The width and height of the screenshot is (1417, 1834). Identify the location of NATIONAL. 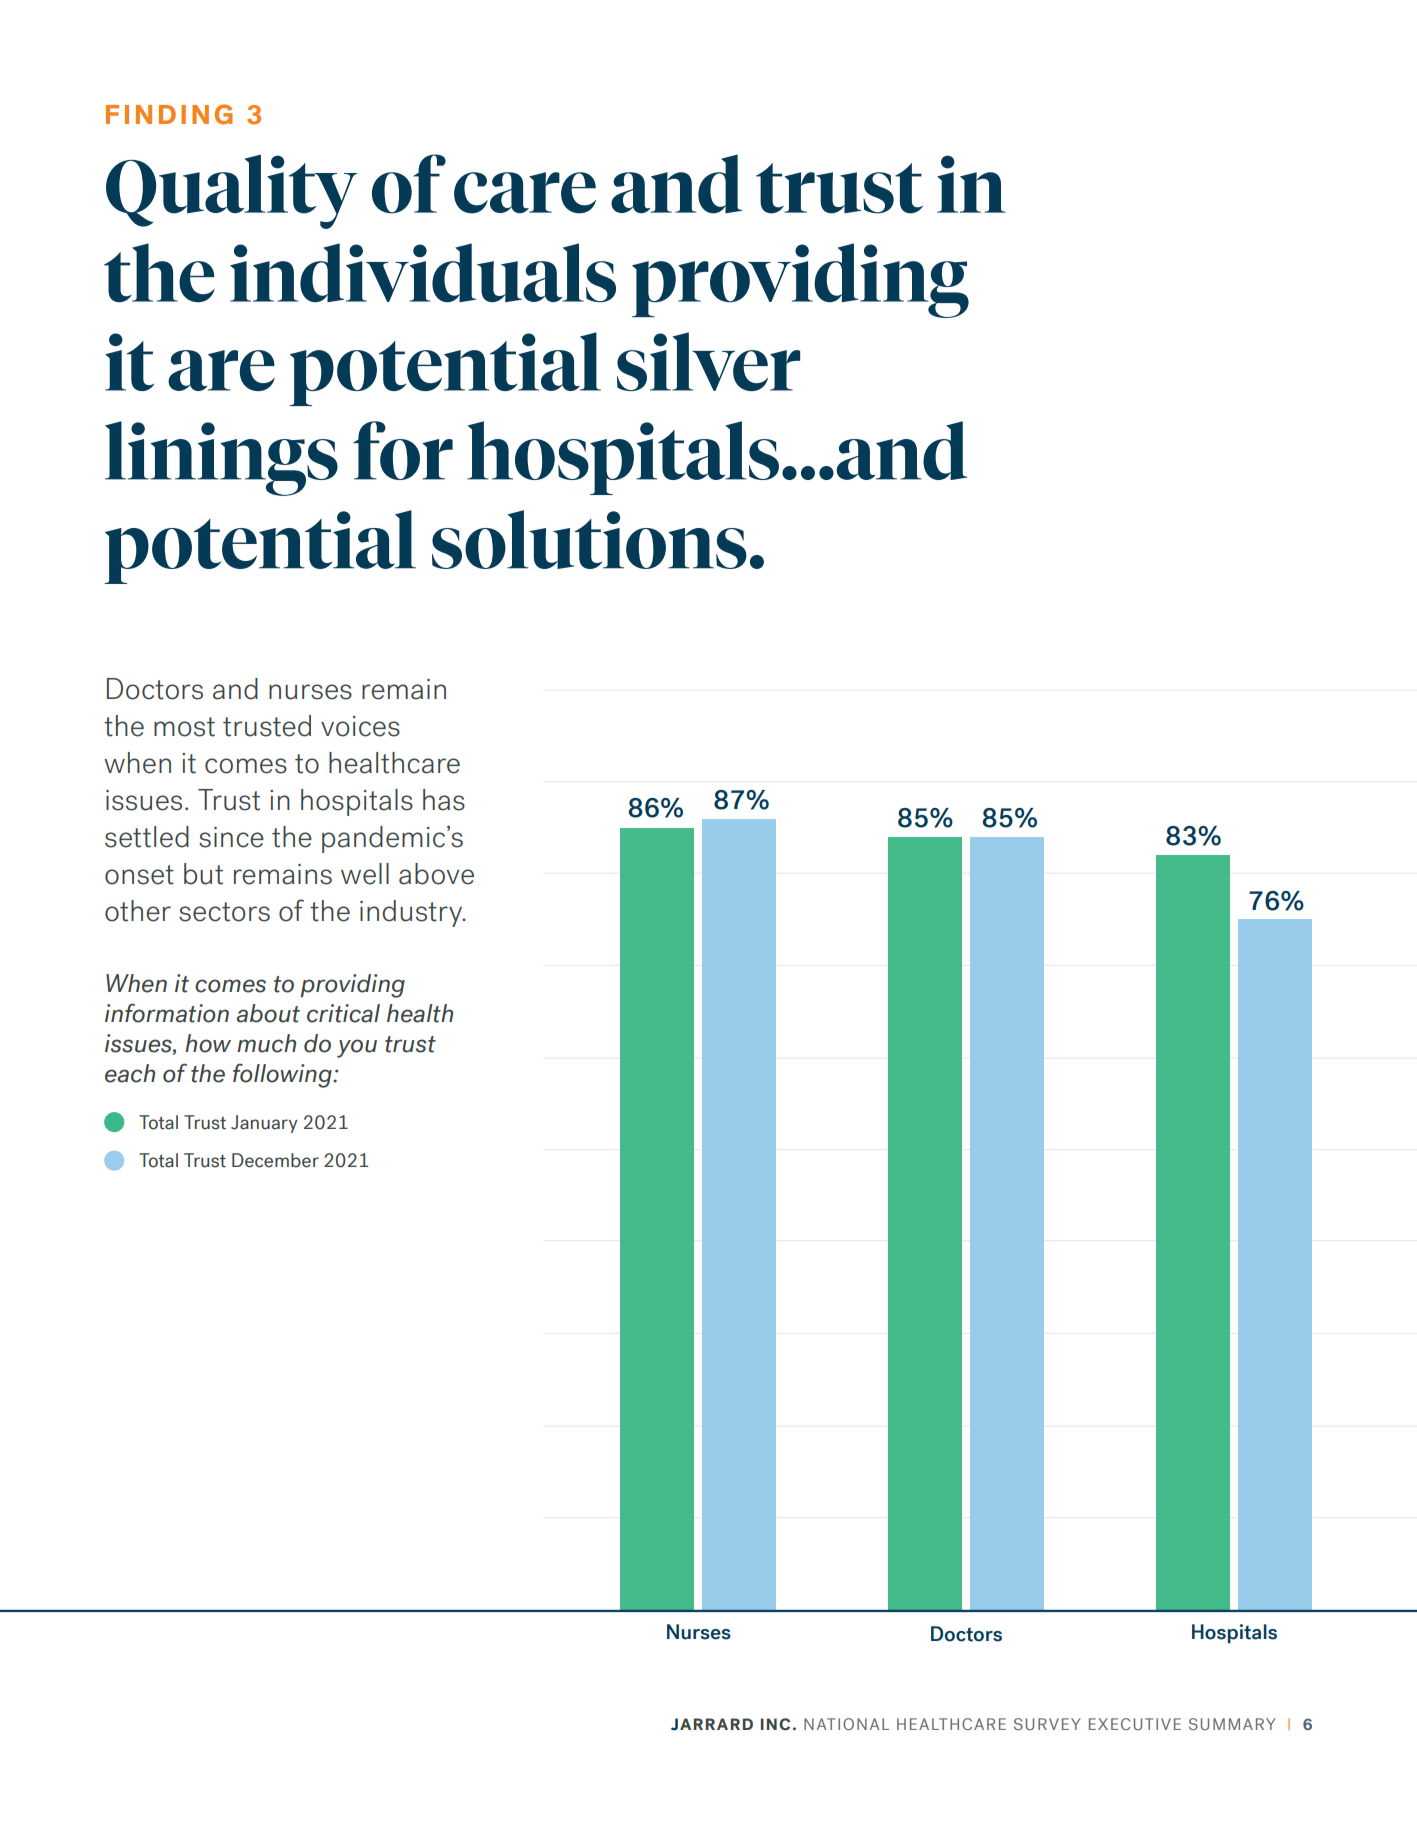
(846, 1724).
